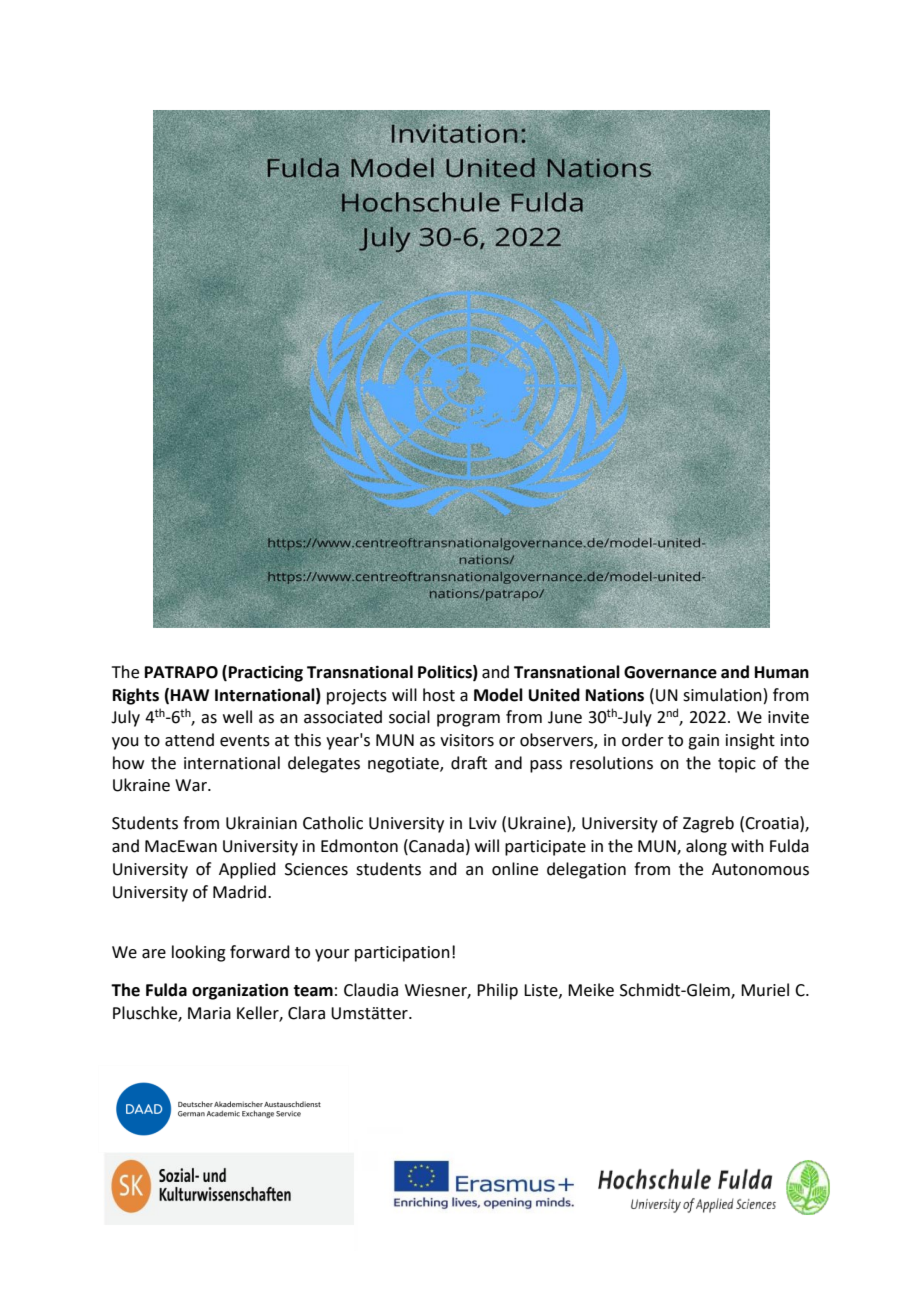 The height and width of the screenshot is (1307, 924). Describe the element at coordinates (722, 695) in the screenshot. I see `simulation` at that location.
